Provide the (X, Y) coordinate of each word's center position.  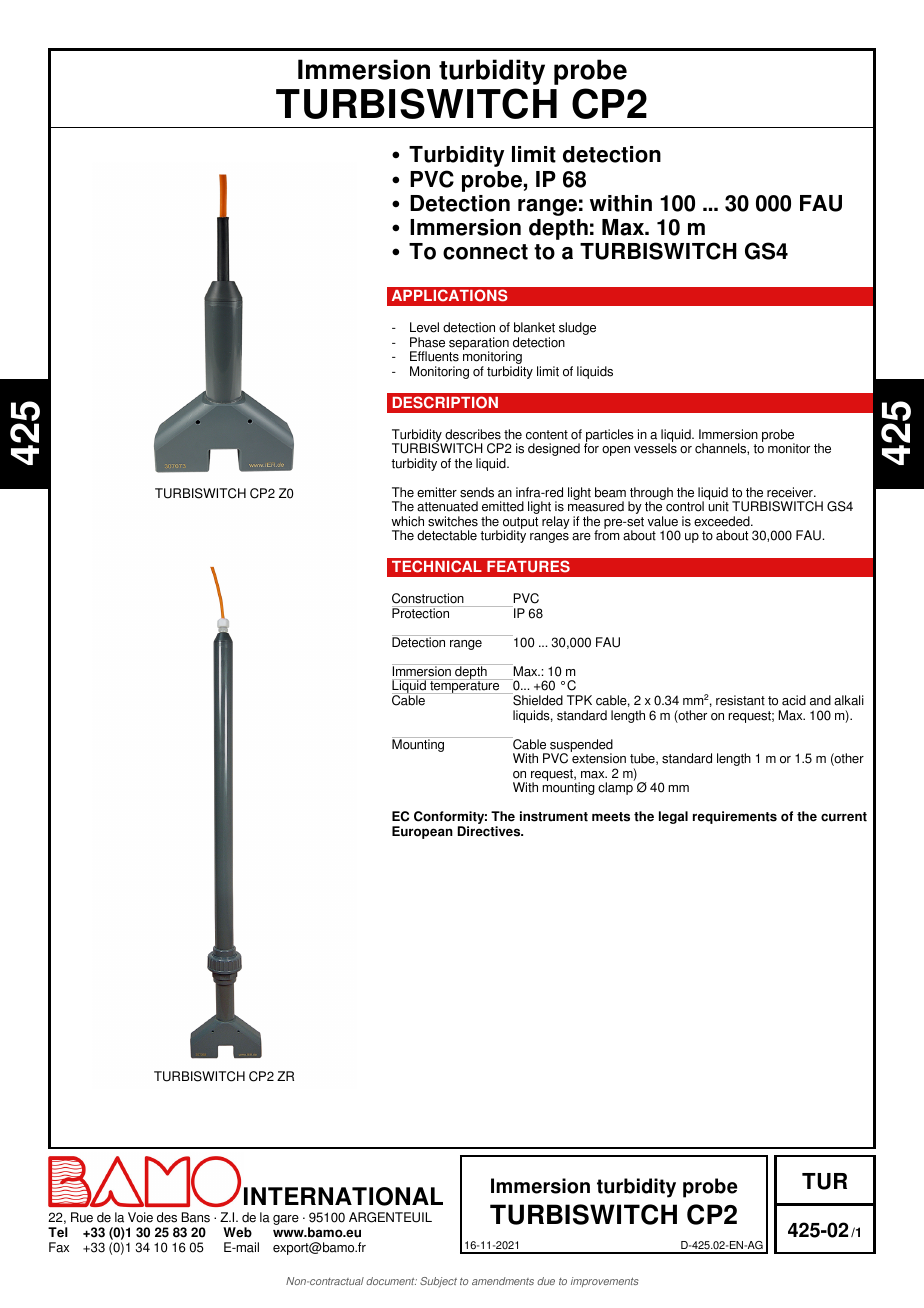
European (422, 832)
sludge (577, 328)
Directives (490, 831)
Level (424, 327)
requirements (735, 817)
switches (453, 521)
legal (673, 817)
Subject (438, 1282)
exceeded (723, 521)
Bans (196, 1217)
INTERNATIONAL (343, 1196)
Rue (82, 1217)
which (407, 521)
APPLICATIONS (450, 295)
